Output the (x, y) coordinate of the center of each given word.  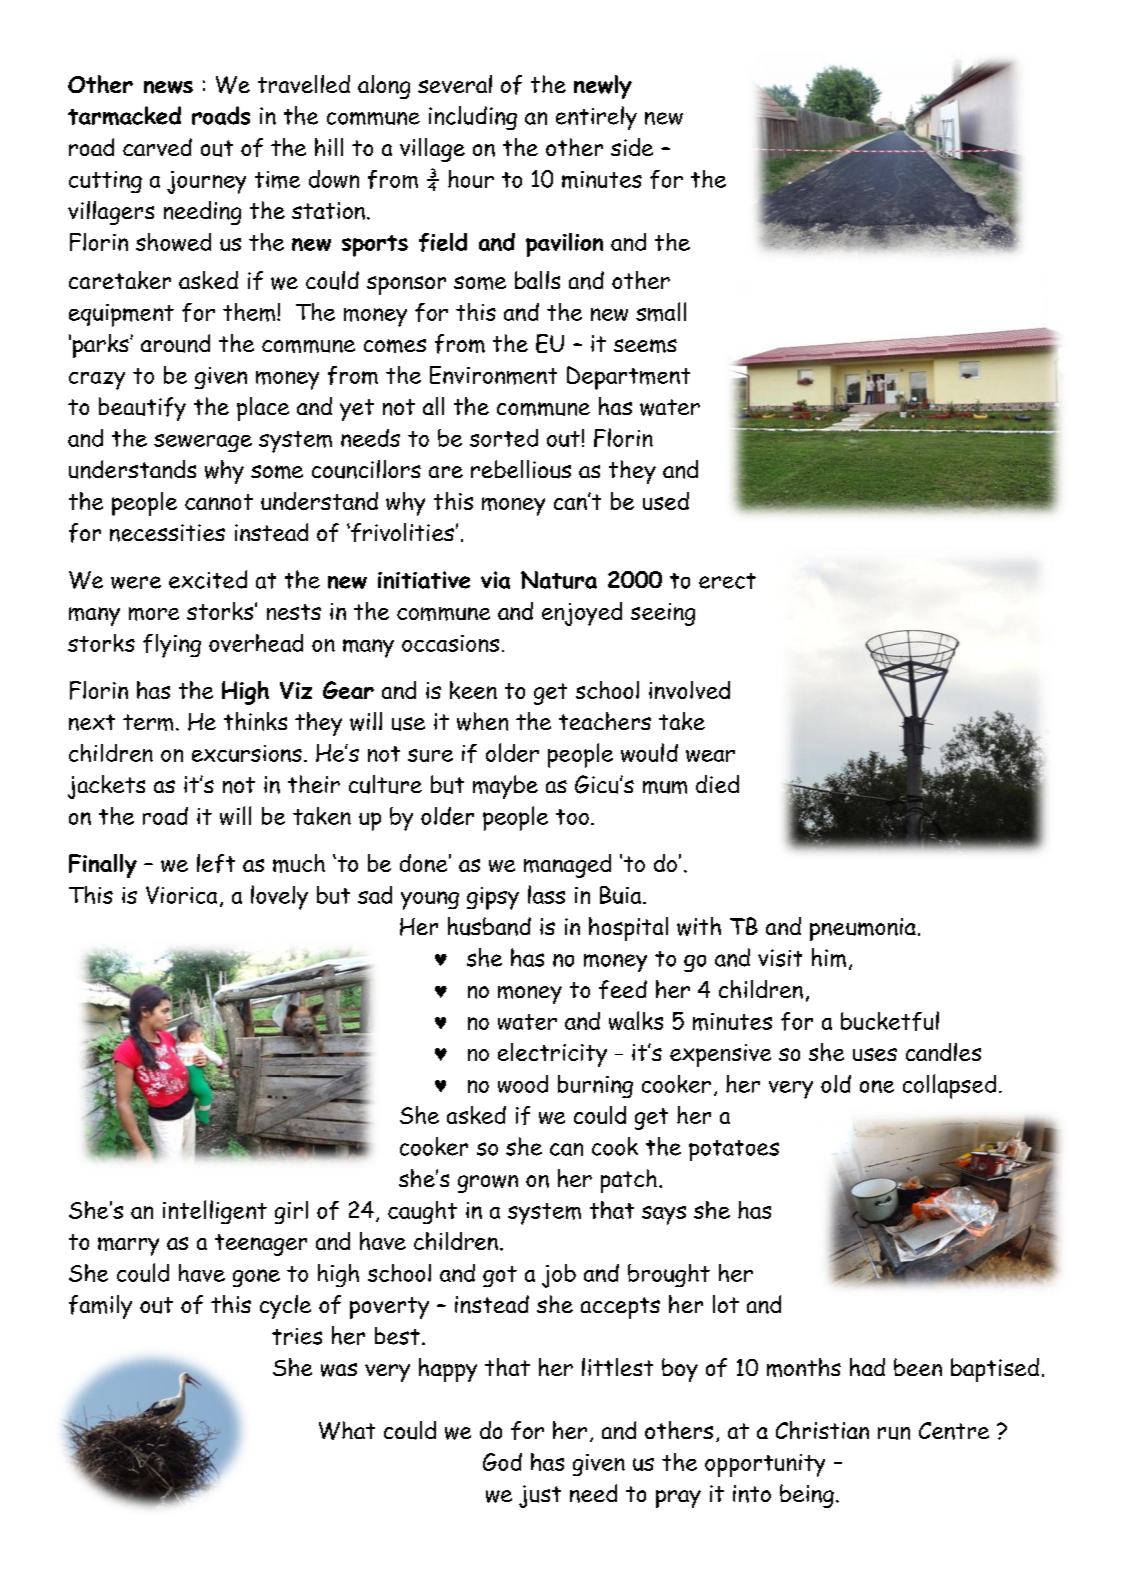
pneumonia (863, 929)
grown (488, 1184)
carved (157, 147)
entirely (596, 118)
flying (172, 646)
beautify (142, 409)
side (632, 147)
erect (727, 581)
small (661, 312)
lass (546, 894)
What (347, 1430)
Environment (493, 375)
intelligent (215, 1212)
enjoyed (582, 614)
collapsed (949, 1086)
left (216, 863)
